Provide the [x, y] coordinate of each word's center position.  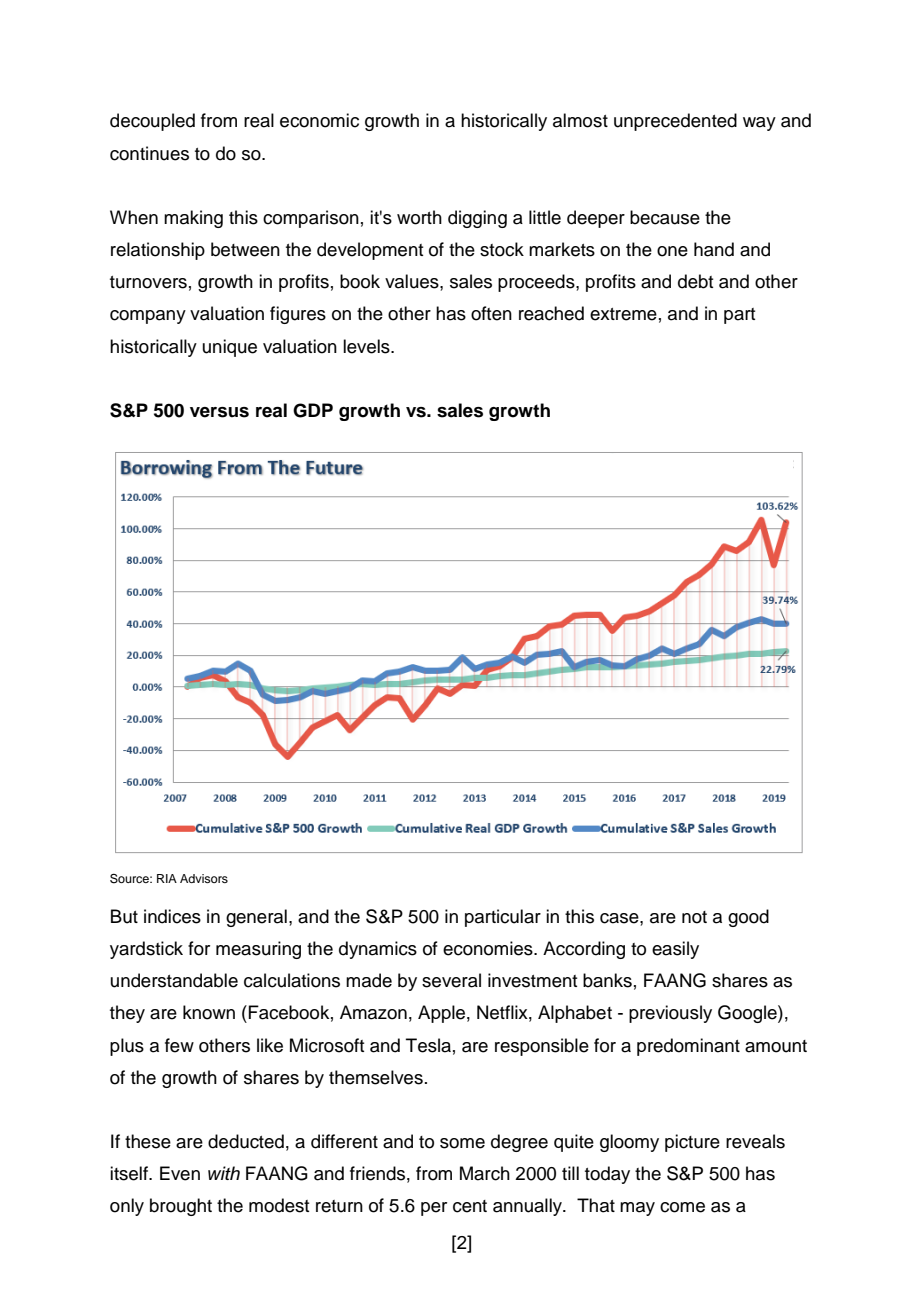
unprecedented [675, 122]
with [224, 1173]
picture [692, 1143]
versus [219, 412]
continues [149, 153]
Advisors [204, 878]
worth [419, 217]
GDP [313, 410]
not [694, 917]
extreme [623, 314]
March [485, 1173]
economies [489, 948]
